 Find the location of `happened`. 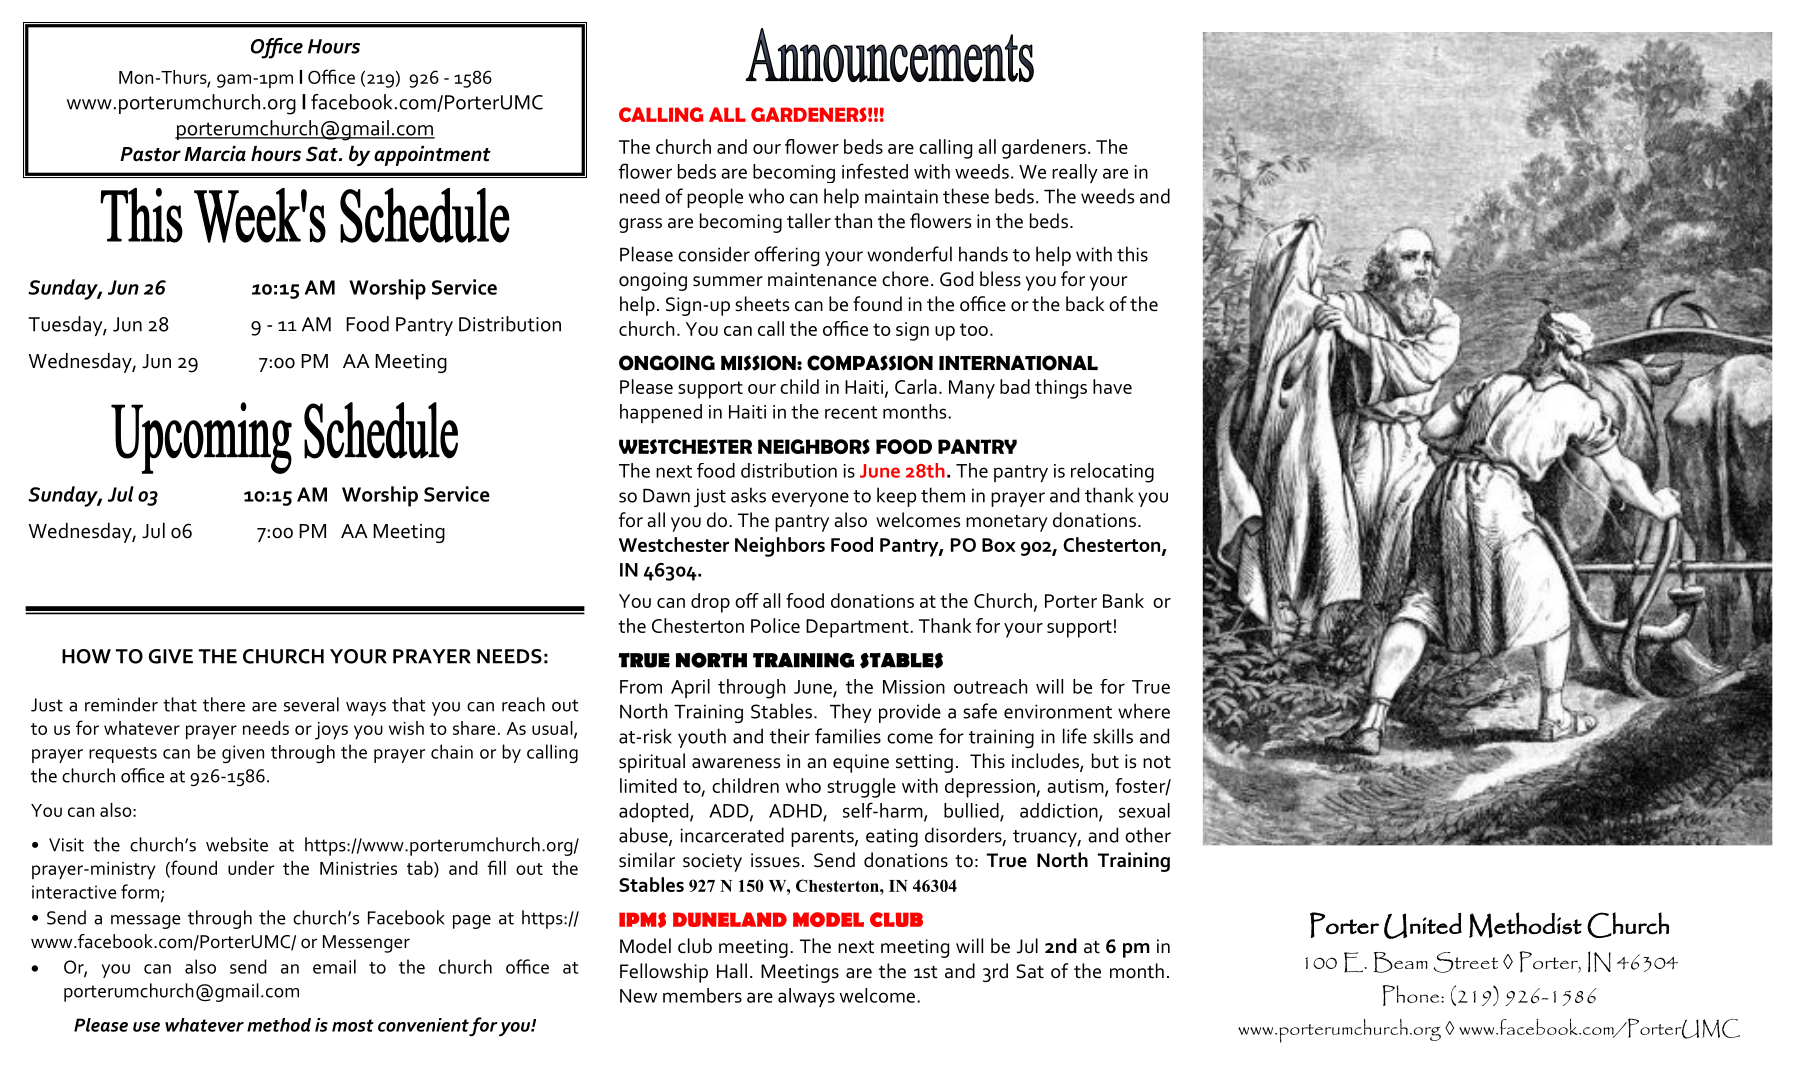

happened is located at coordinates (661, 413).
